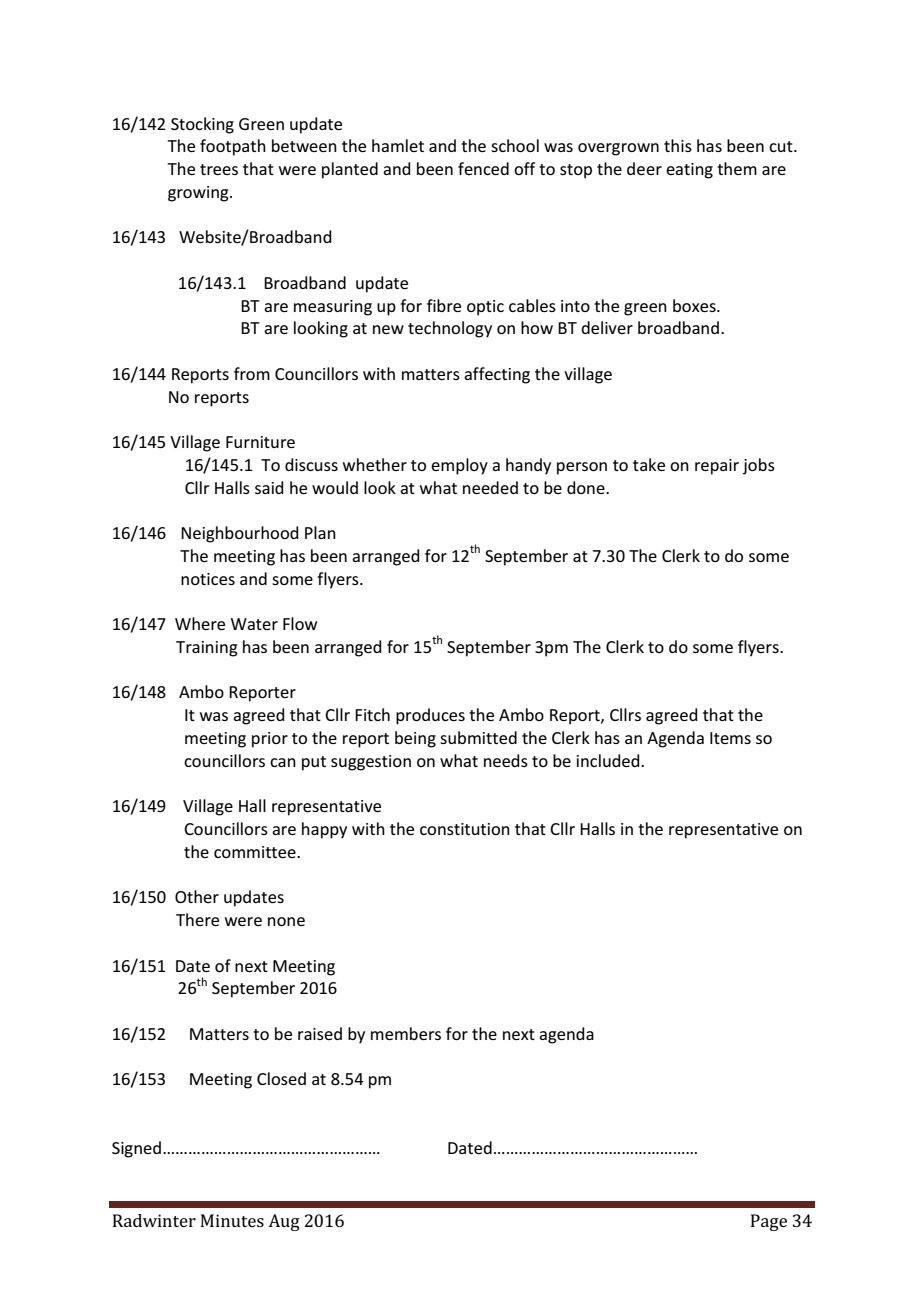  Describe the element at coordinates (730, 738) in the page. I see `Items` at that location.
